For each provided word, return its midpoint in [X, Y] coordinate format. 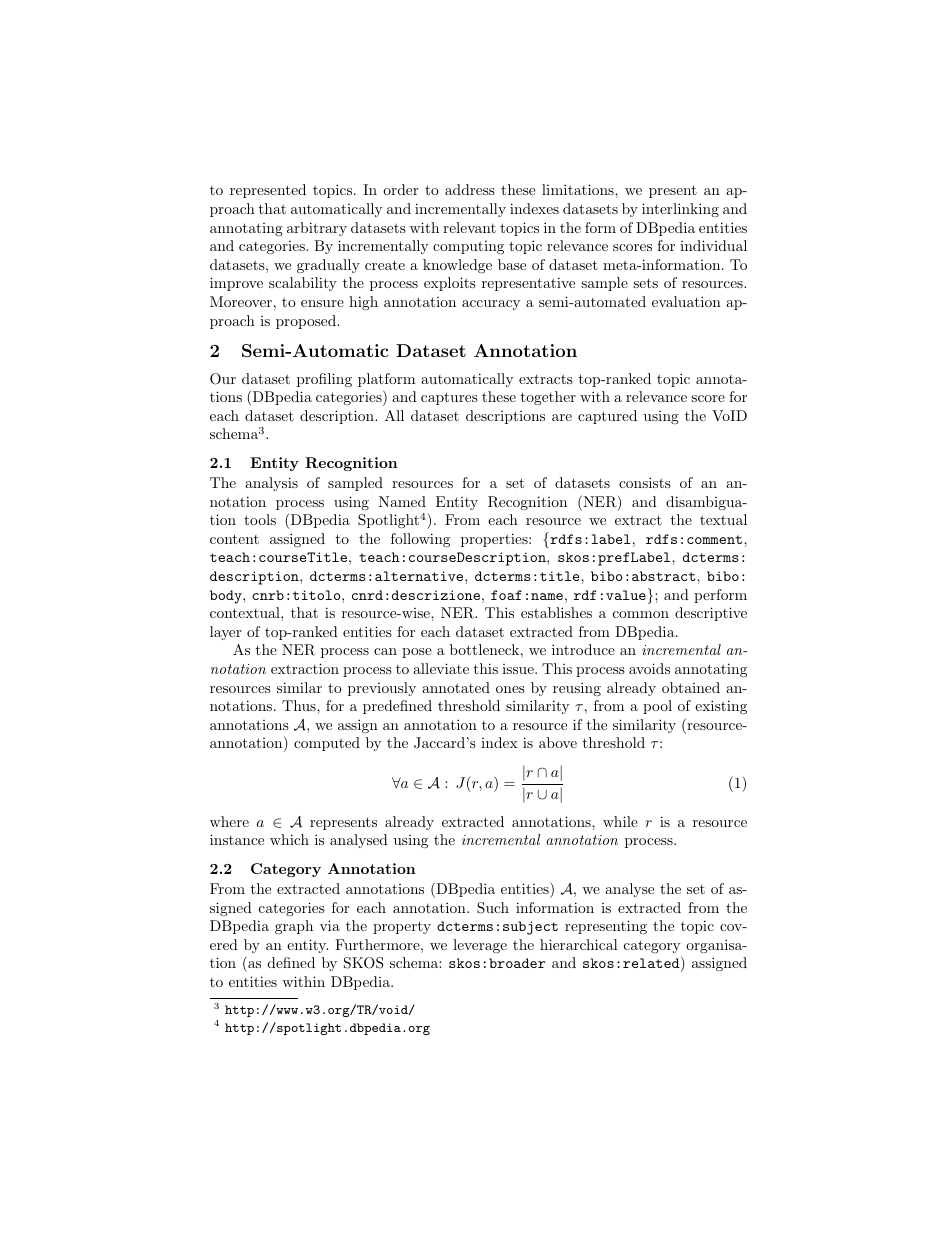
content [234, 539]
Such [493, 908]
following [420, 540]
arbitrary [317, 229]
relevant [469, 227]
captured [607, 417]
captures [449, 398]
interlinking [680, 210]
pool [657, 707]
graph [294, 927]
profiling [324, 380]
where [229, 821]
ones [510, 689]
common [641, 614]
